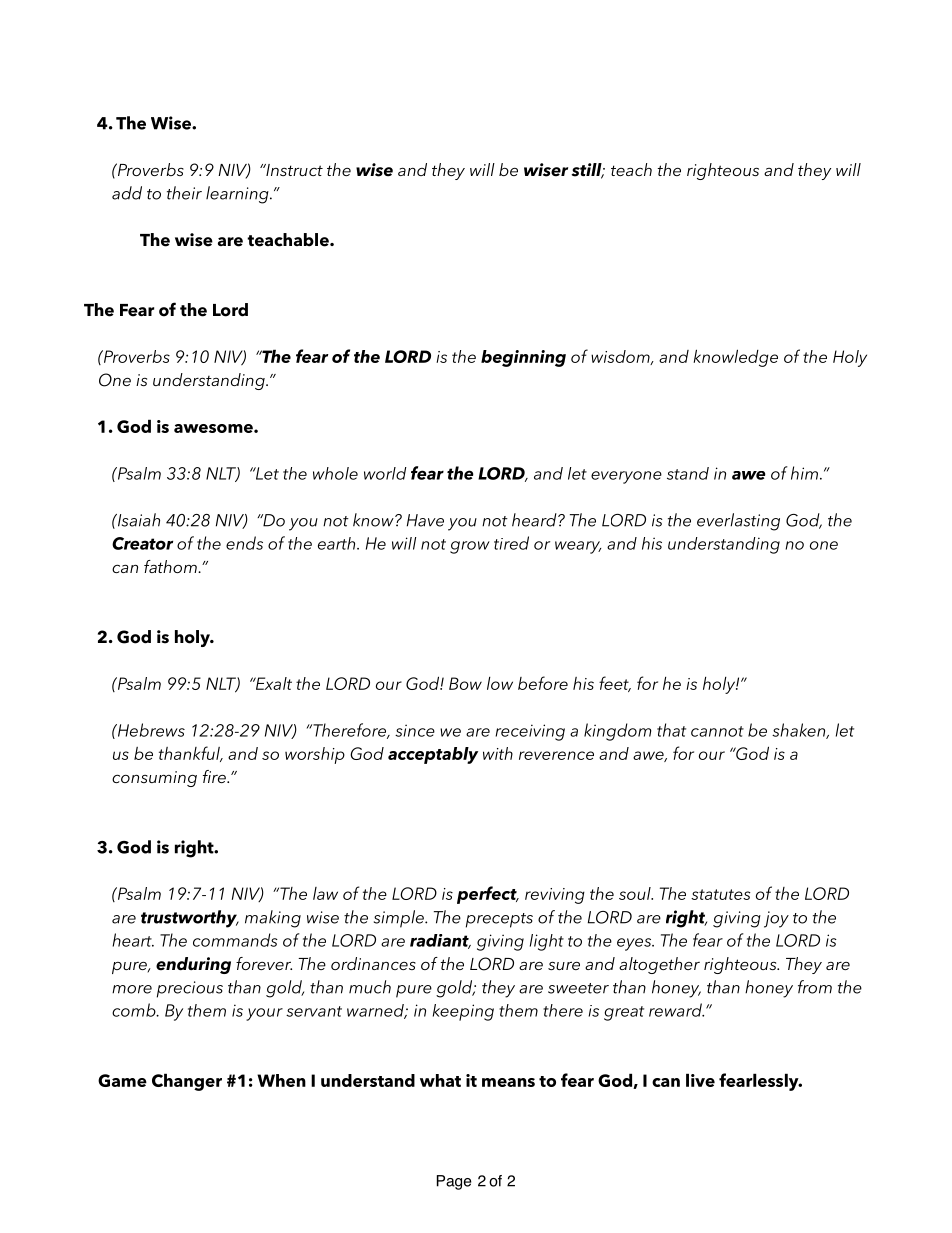 This document has height=1233, width=952. What do you see at coordinates (150, 730) in the document?
I see `Hebrews` at bounding box center [150, 730].
